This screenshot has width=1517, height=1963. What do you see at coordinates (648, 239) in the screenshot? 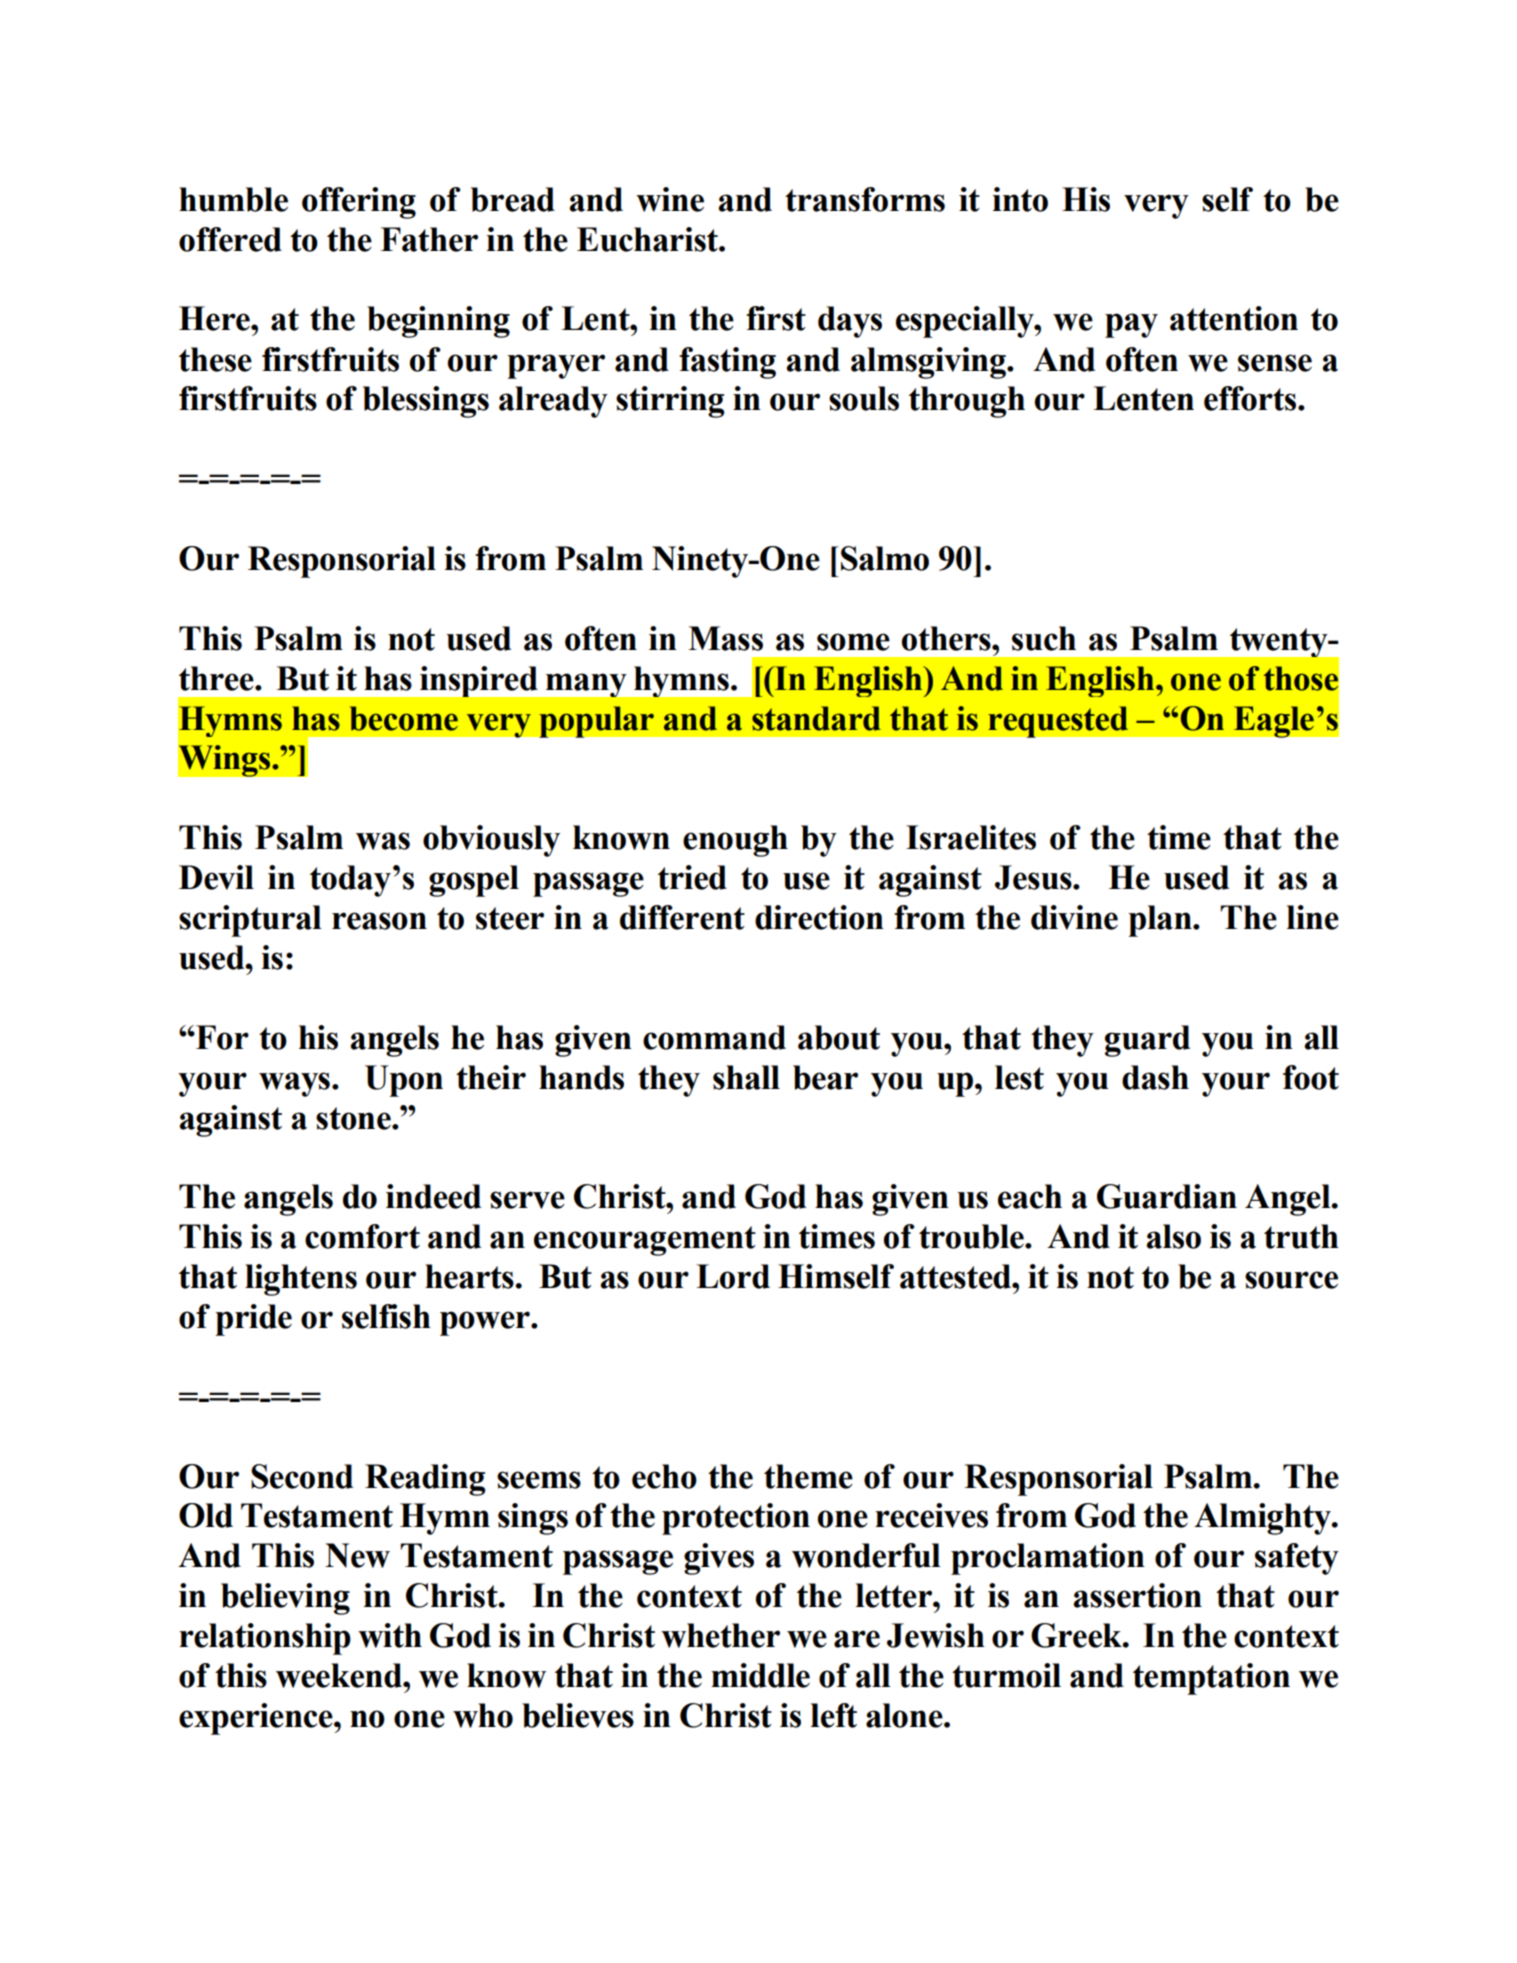
I see `Eucharist` at bounding box center [648, 239].
